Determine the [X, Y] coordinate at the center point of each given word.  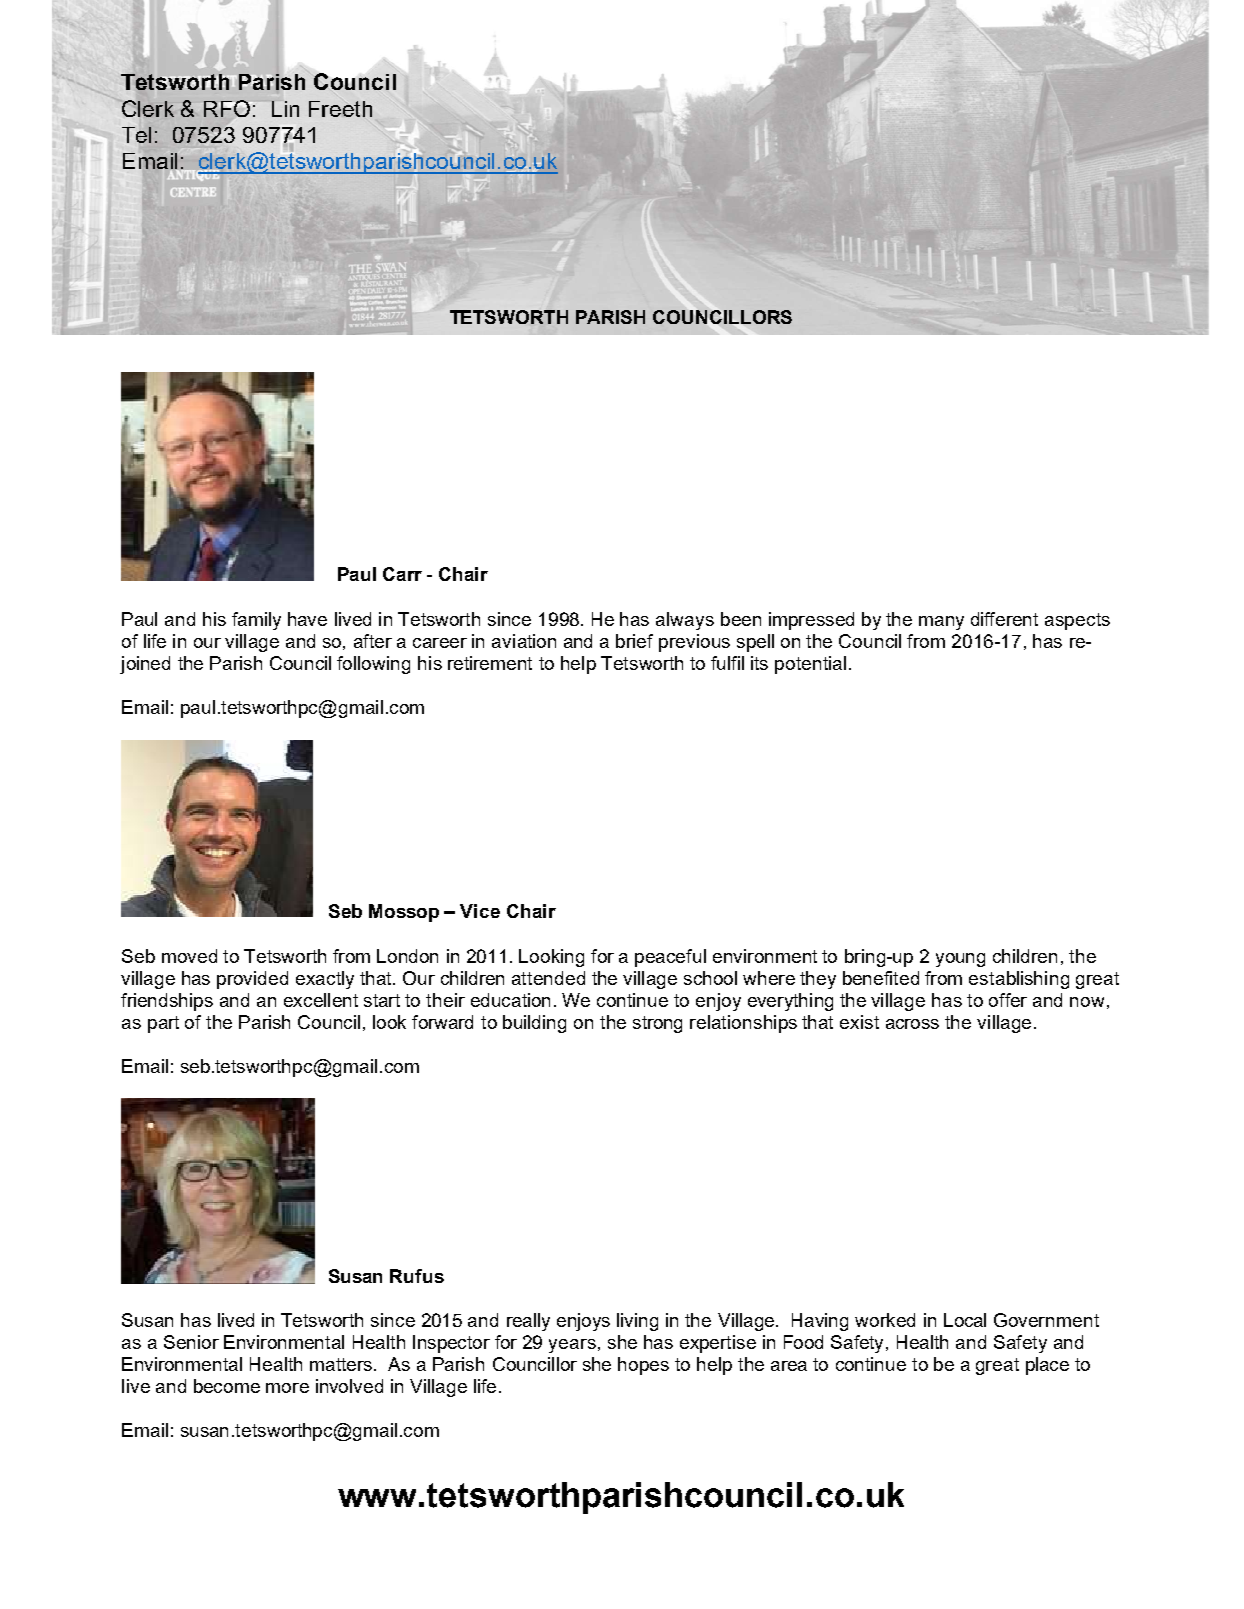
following [373, 665]
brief [634, 641]
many [941, 623]
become [227, 1386]
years [572, 1346]
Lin [285, 109]
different [1004, 619]
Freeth [340, 109]
